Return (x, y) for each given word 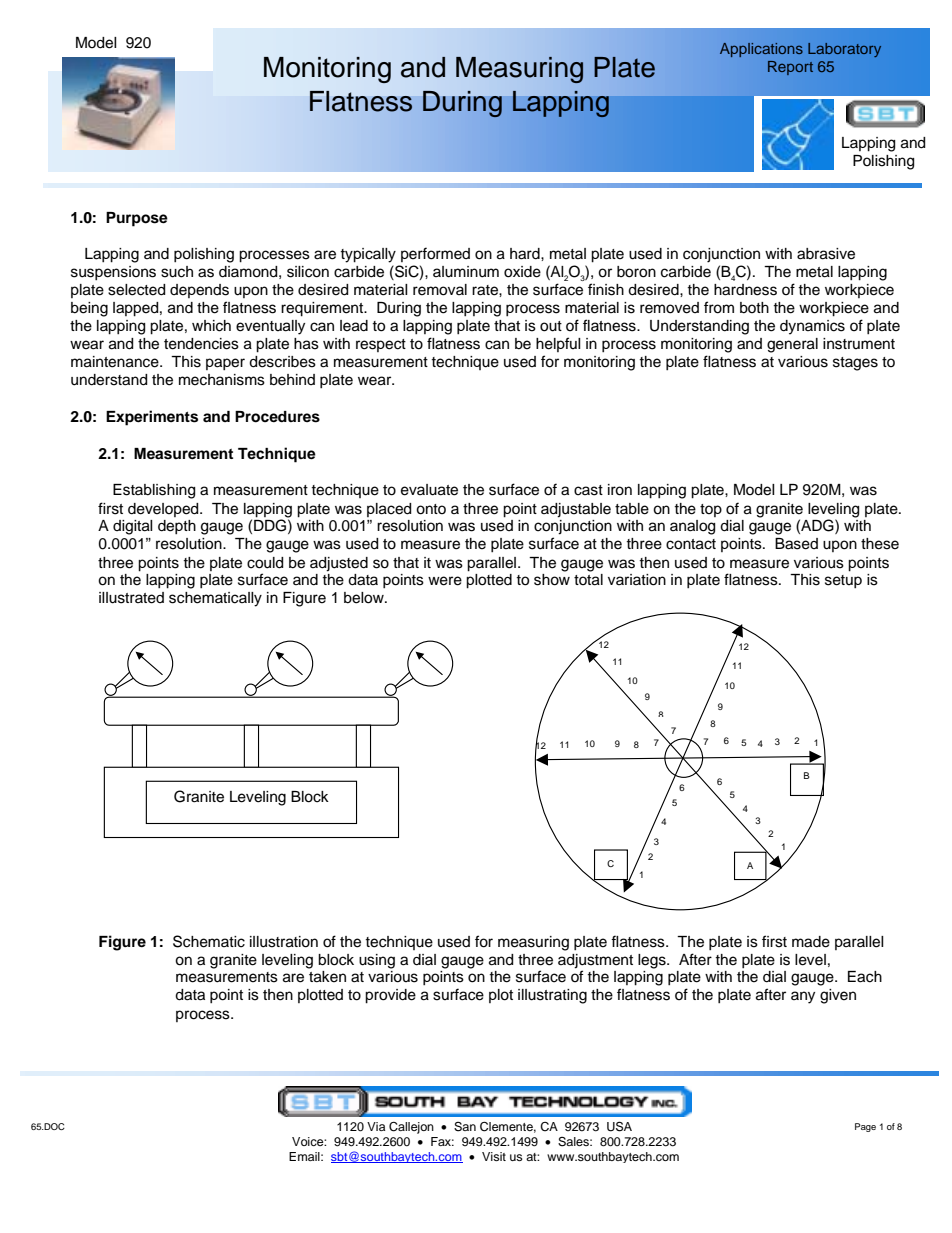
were (445, 581)
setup (843, 581)
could (265, 563)
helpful (558, 344)
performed (435, 254)
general (792, 345)
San (465, 1127)
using (377, 961)
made (811, 942)
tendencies (201, 344)
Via (376, 1126)
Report (790, 68)
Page (865, 1127)
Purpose (137, 219)
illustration (284, 942)
